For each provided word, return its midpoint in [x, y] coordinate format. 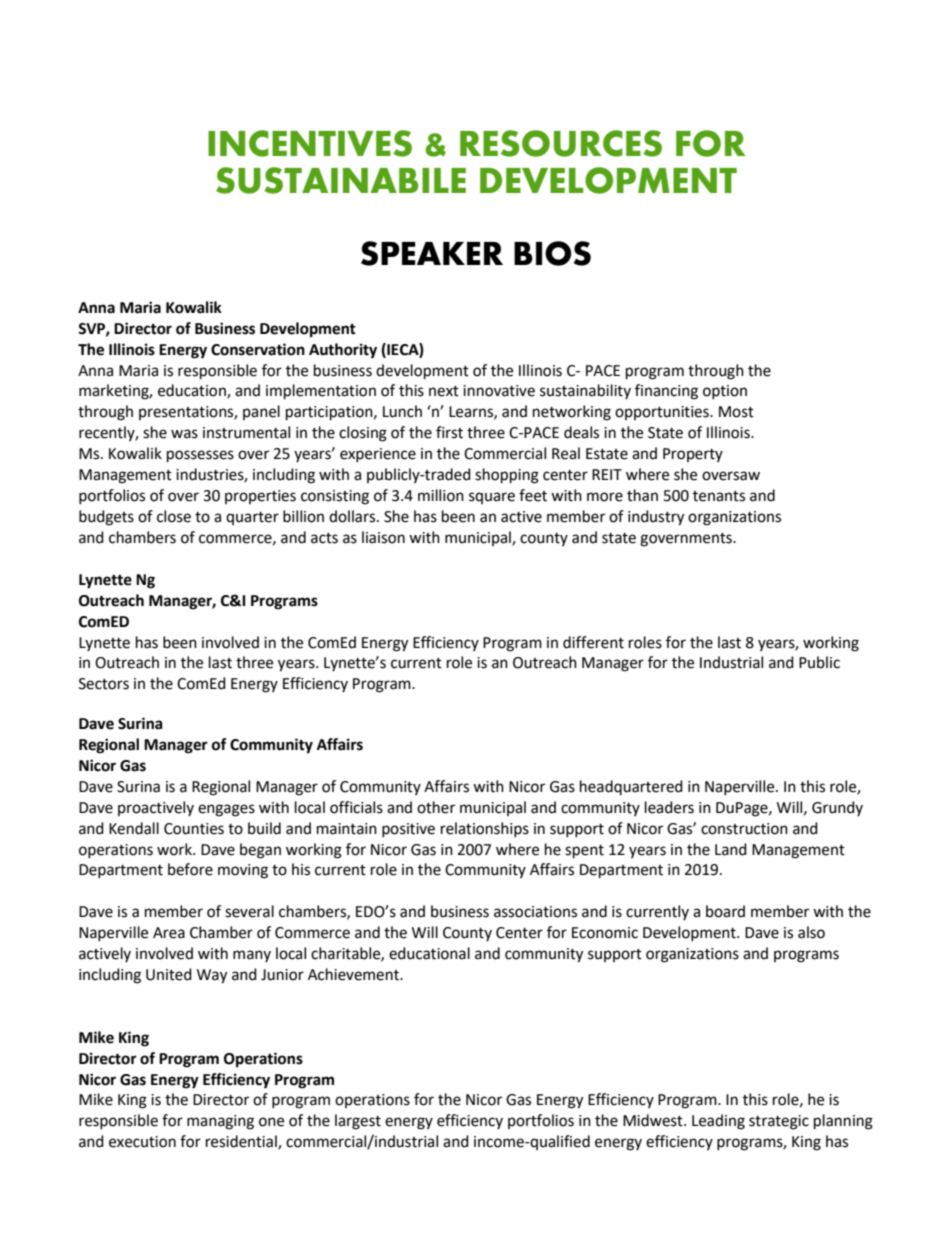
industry [656, 518]
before [190, 869]
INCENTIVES [310, 143]
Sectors [104, 684]
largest [358, 1122]
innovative [499, 391]
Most [736, 412]
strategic [779, 1122]
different [593, 642]
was [184, 434]
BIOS [552, 253]
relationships [485, 829]
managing [220, 1122]
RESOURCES [561, 143]
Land [731, 849]
